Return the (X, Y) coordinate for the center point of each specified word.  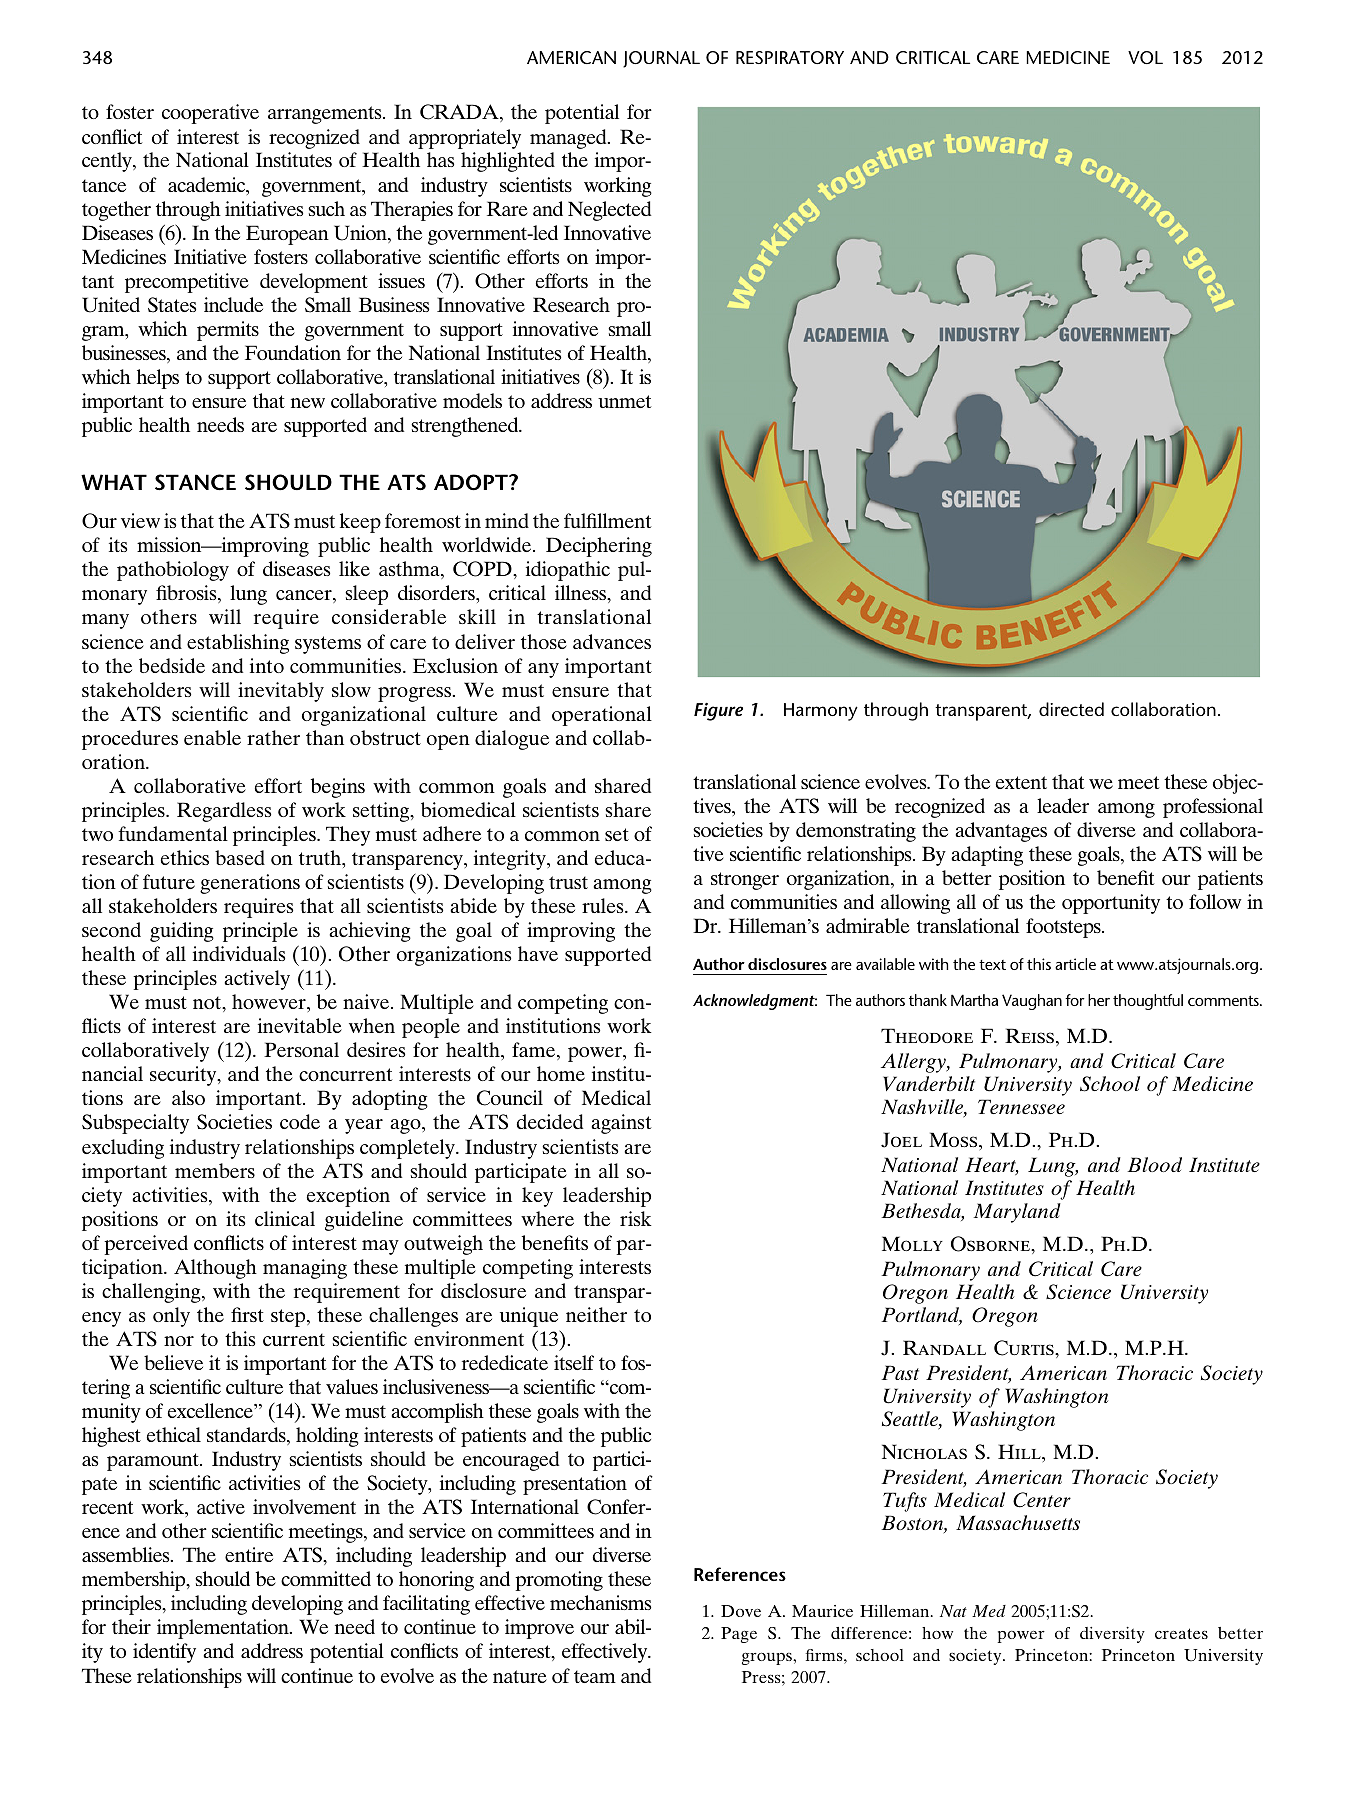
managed (569, 139)
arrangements (326, 115)
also (188, 1097)
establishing (238, 644)
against (621, 1124)
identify (164, 1653)
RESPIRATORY (790, 57)
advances (612, 641)
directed (1071, 709)
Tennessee (1021, 1106)
